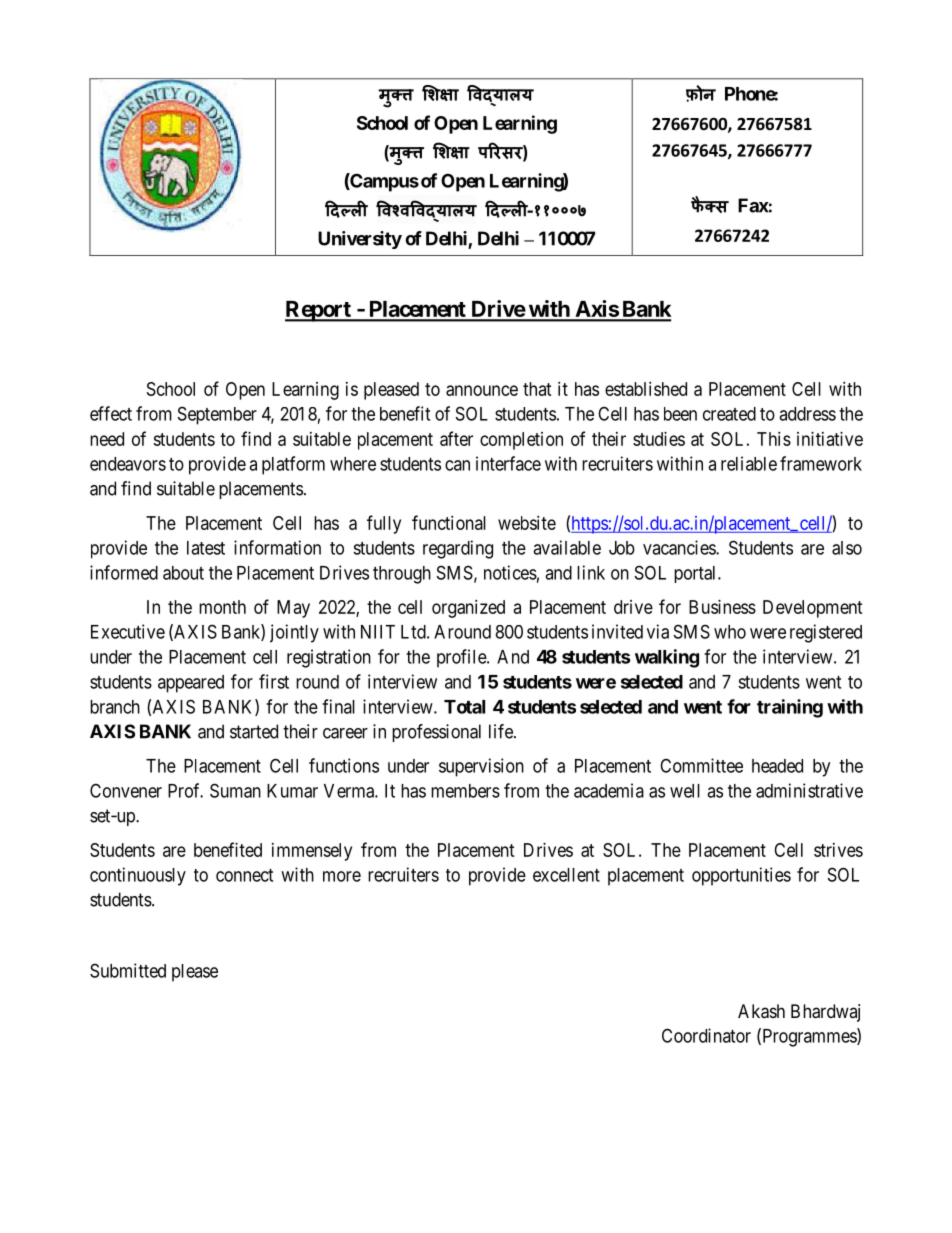  I want to click on Submitted, so click(128, 970).
